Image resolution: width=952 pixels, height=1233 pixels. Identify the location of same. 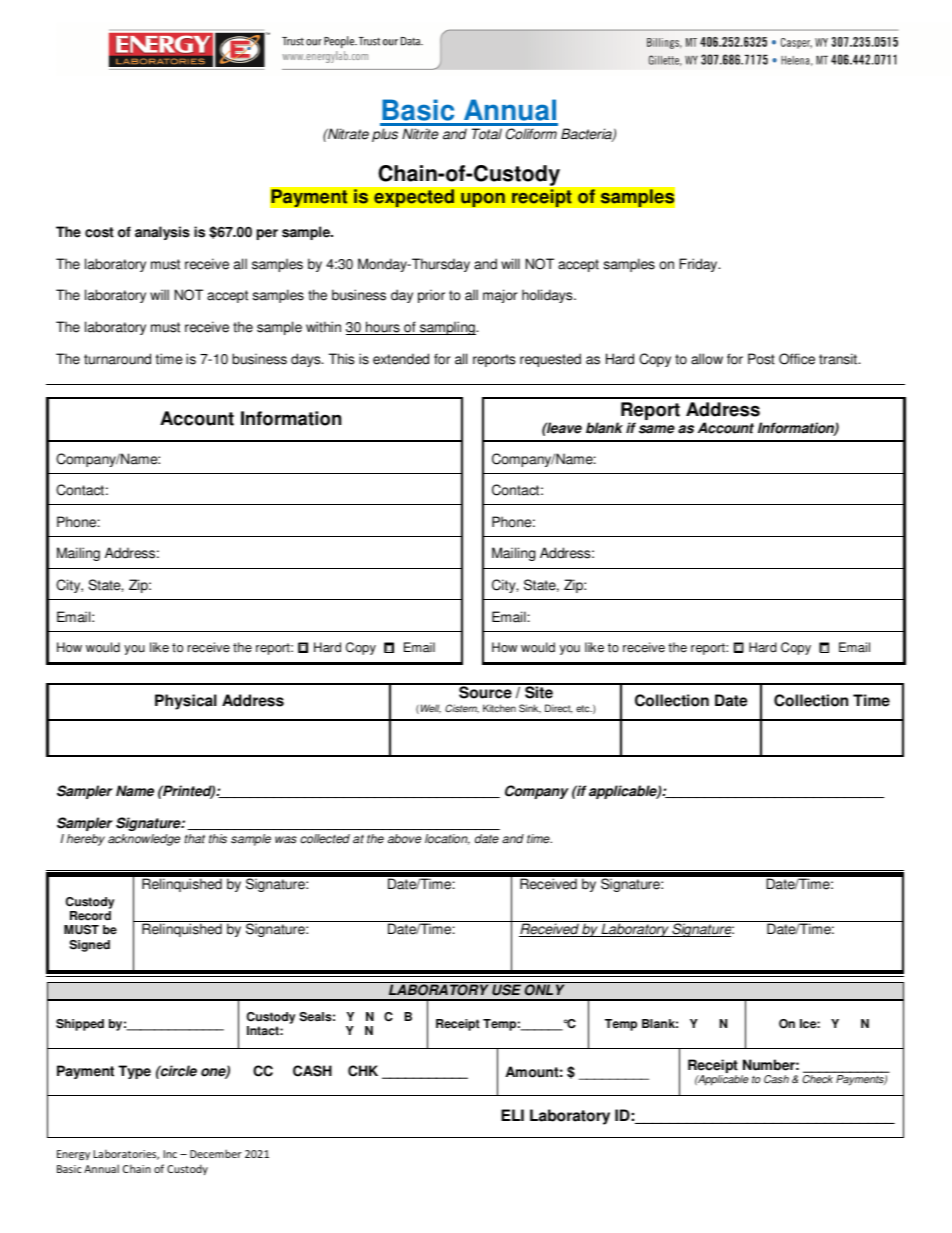
(657, 429).
